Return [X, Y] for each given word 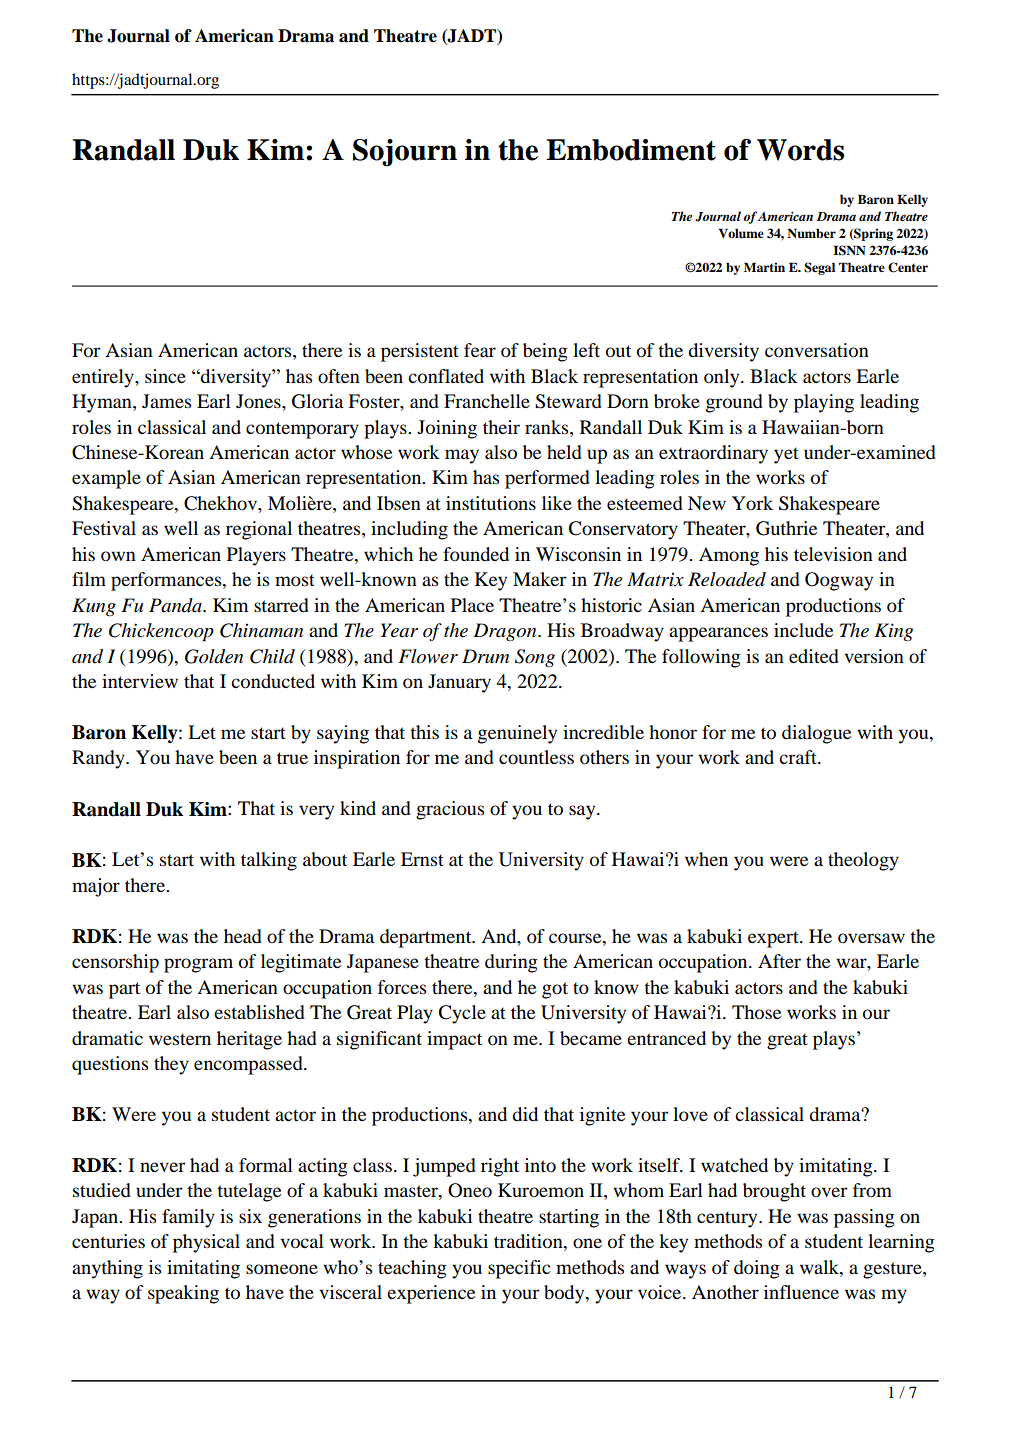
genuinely [517, 734]
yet [786, 455]
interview [140, 681]
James [166, 401]
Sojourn [405, 153]
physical [206, 1243]
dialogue [816, 734]
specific [519, 1269]
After [779, 961]
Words [800, 150]
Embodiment [631, 150]
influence [801, 1292]
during [511, 963]
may [462, 456]
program [198, 965]
